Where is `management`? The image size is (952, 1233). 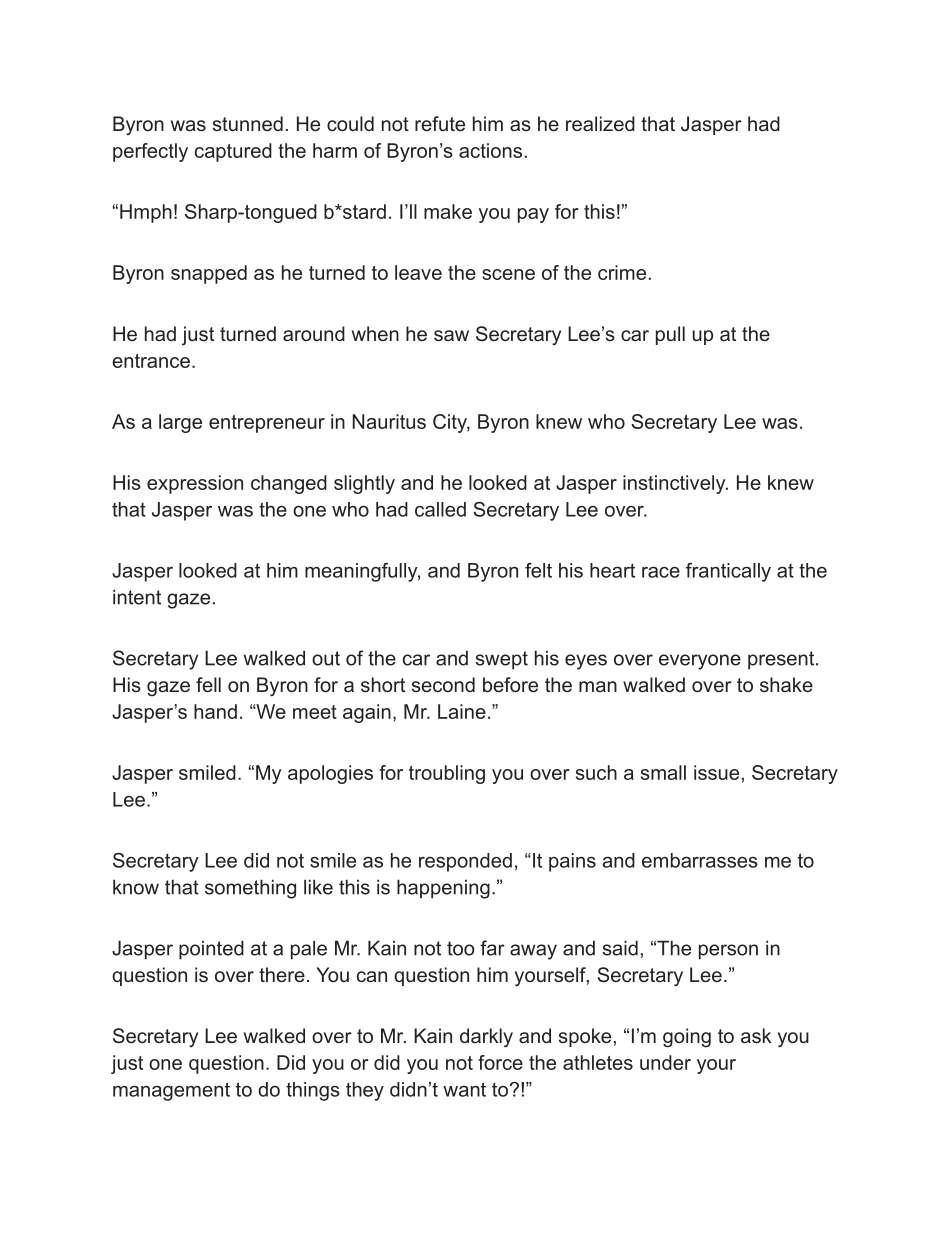 management is located at coordinates (171, 1091).
